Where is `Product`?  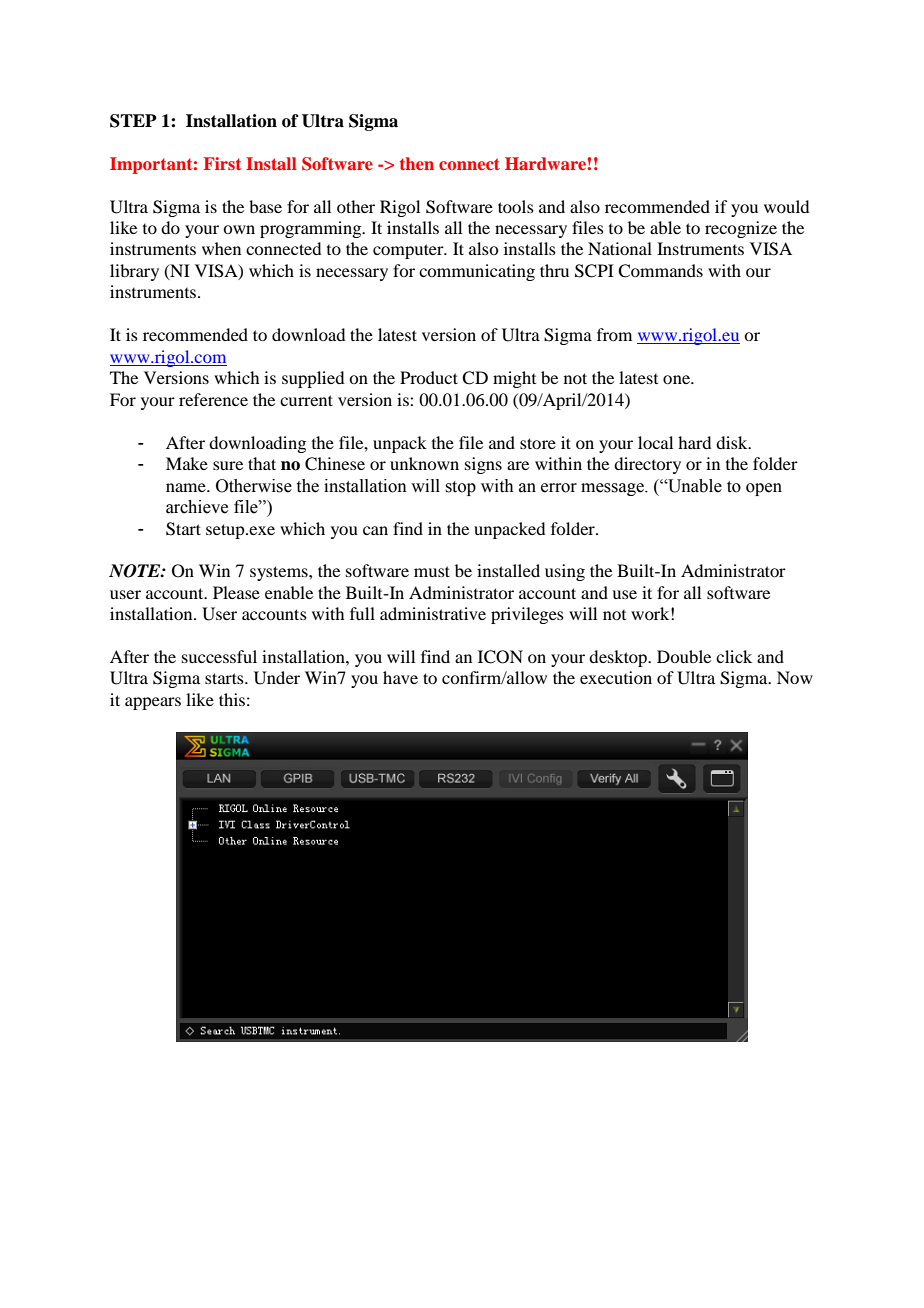
Product is located at coordinates (429, 377).
